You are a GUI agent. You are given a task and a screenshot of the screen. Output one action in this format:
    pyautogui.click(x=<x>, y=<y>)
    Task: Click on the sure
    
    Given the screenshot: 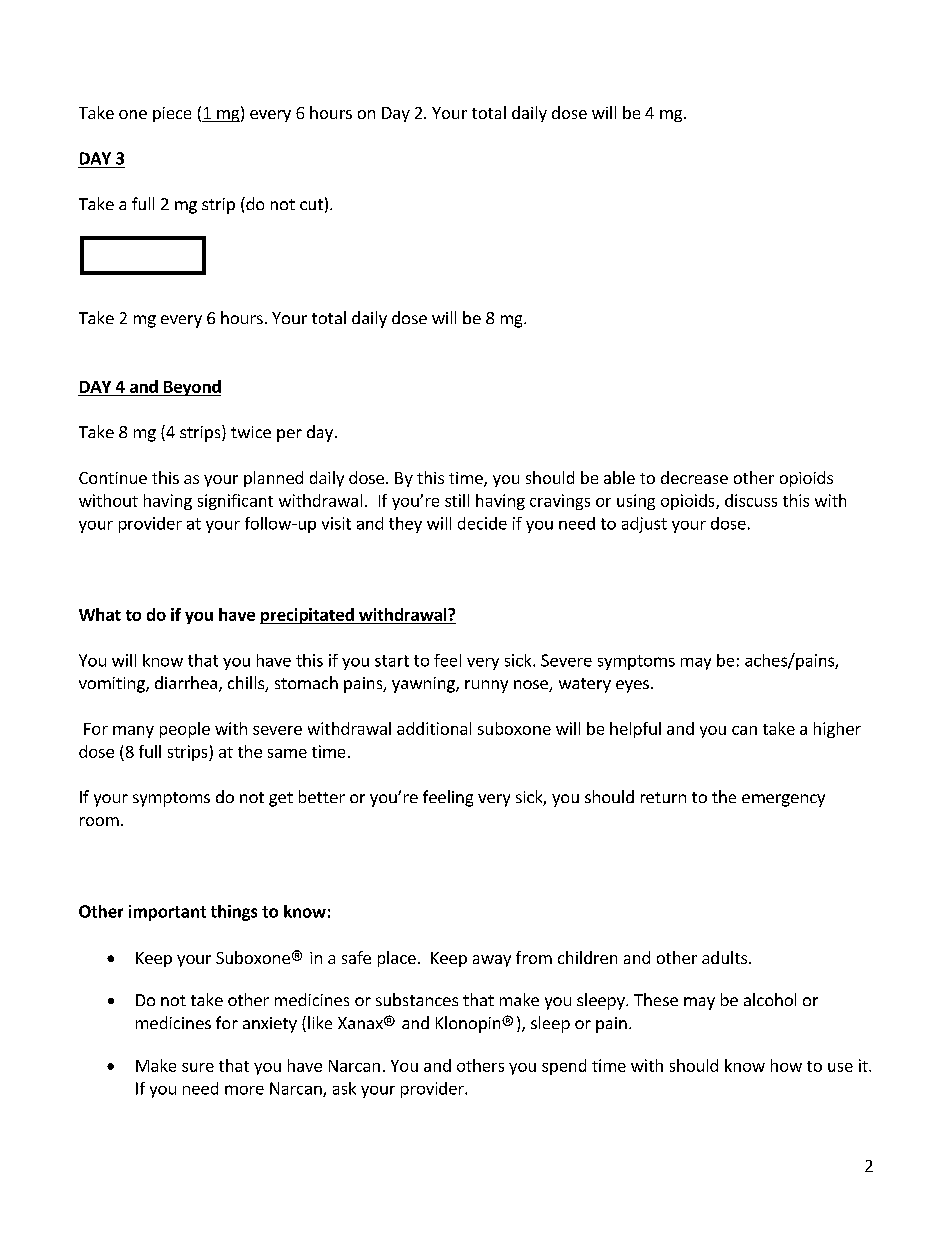 What is the action you would take?
    pyautogui.click(x=198, y=1067)
